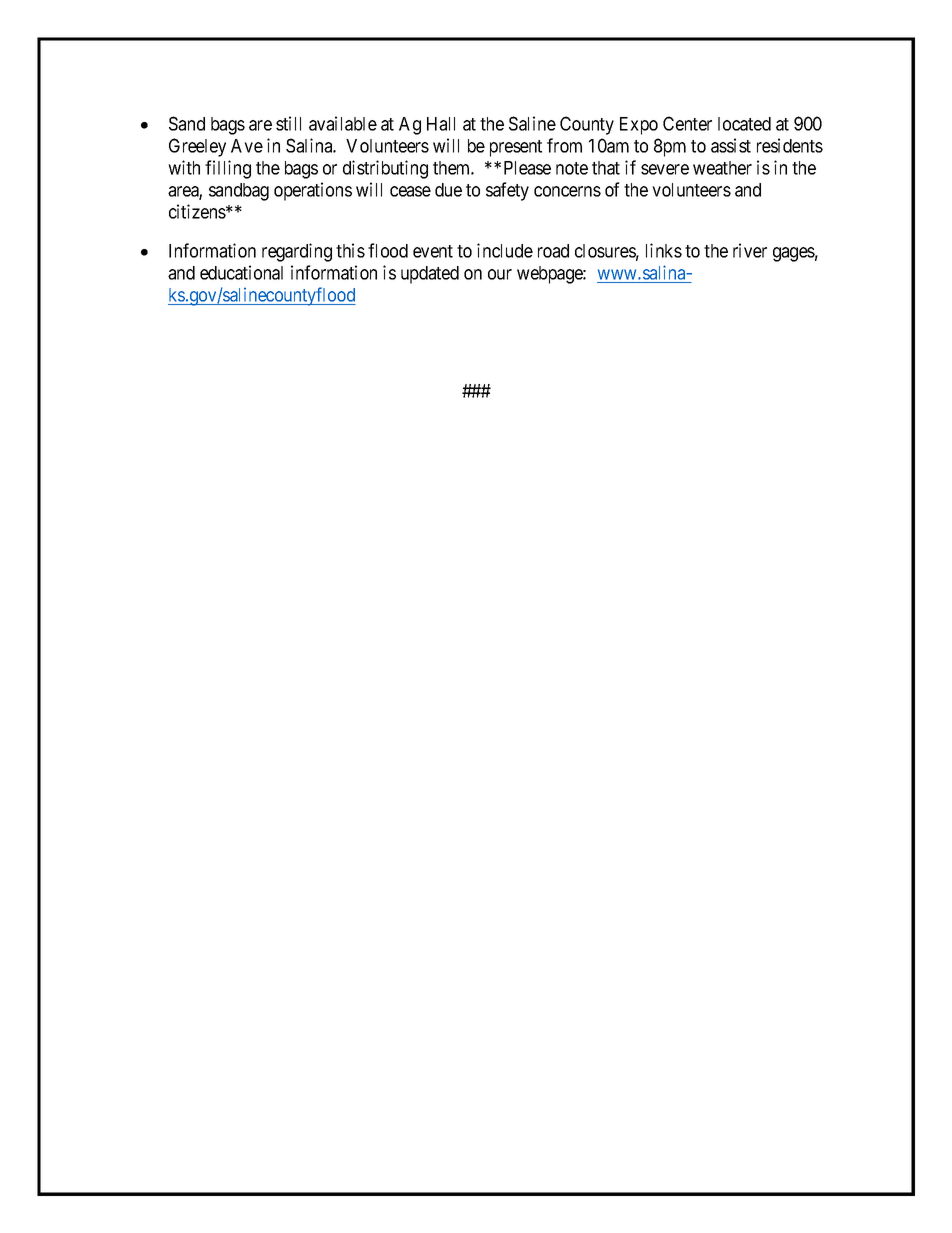  I want to click on still, so click(288, 123).
